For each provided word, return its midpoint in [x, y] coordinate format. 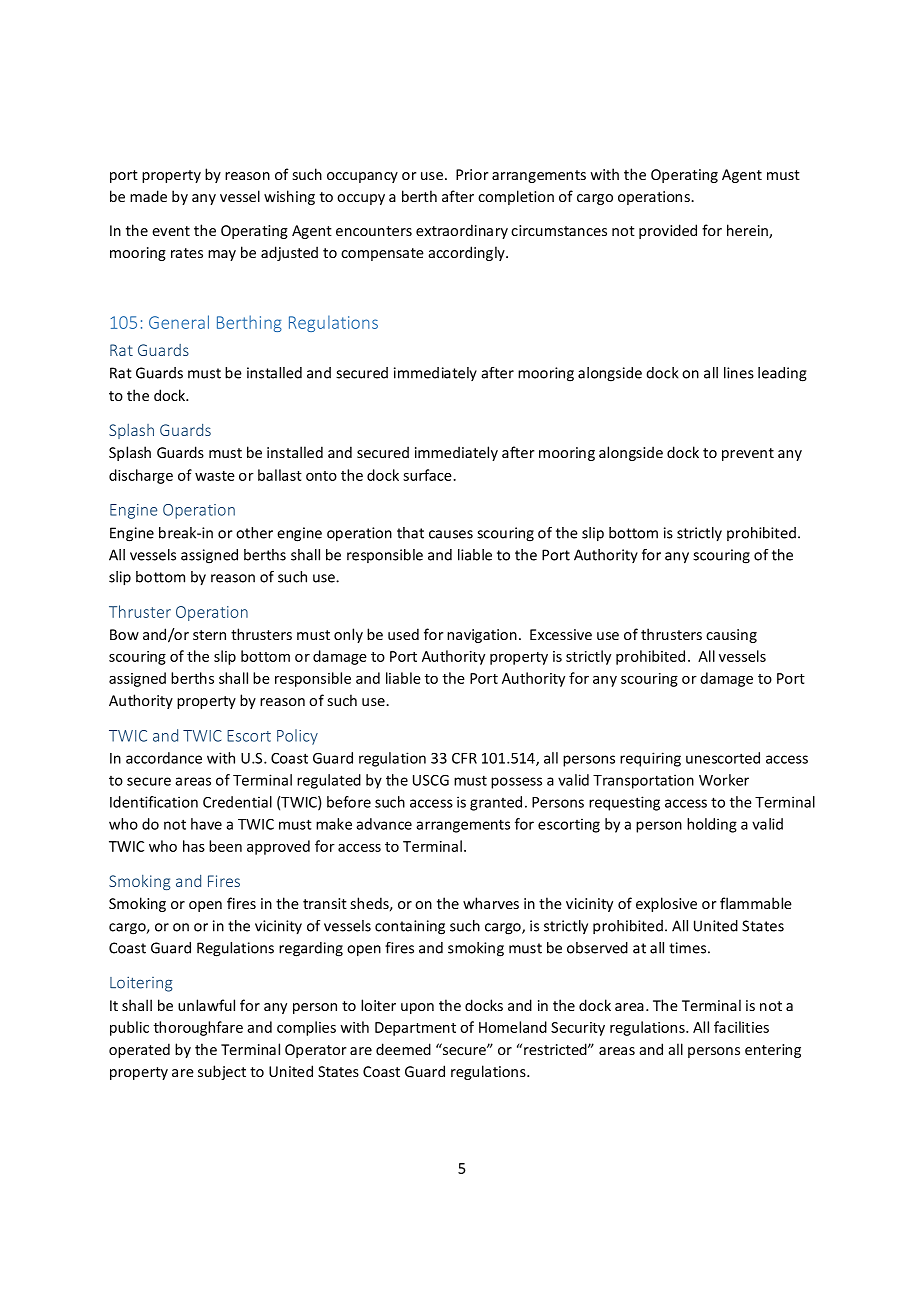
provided [668, 231]
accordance [164, 758]
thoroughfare [198, 1028]
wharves [491, 903]
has [194, 846]
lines [739, 373]
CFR [464, 758]
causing [731, 636]
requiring [650, 759]
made [148, 196]
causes [451, 534]
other [254, 533]
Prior [472, 174]
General [179, 322]
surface [428, 475]
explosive [666, 904]
